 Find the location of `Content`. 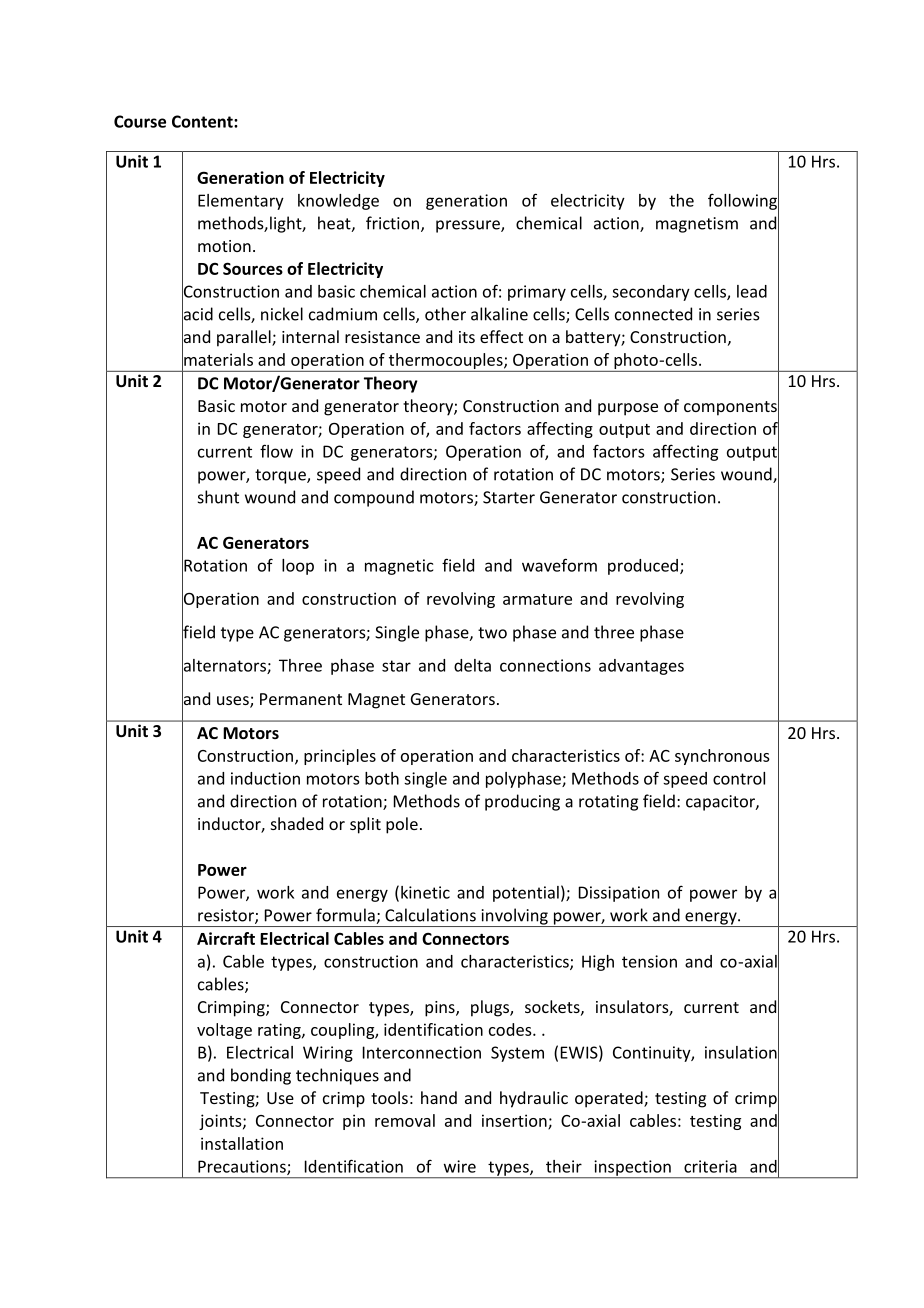

Content is located at coordinates (203, 121).
